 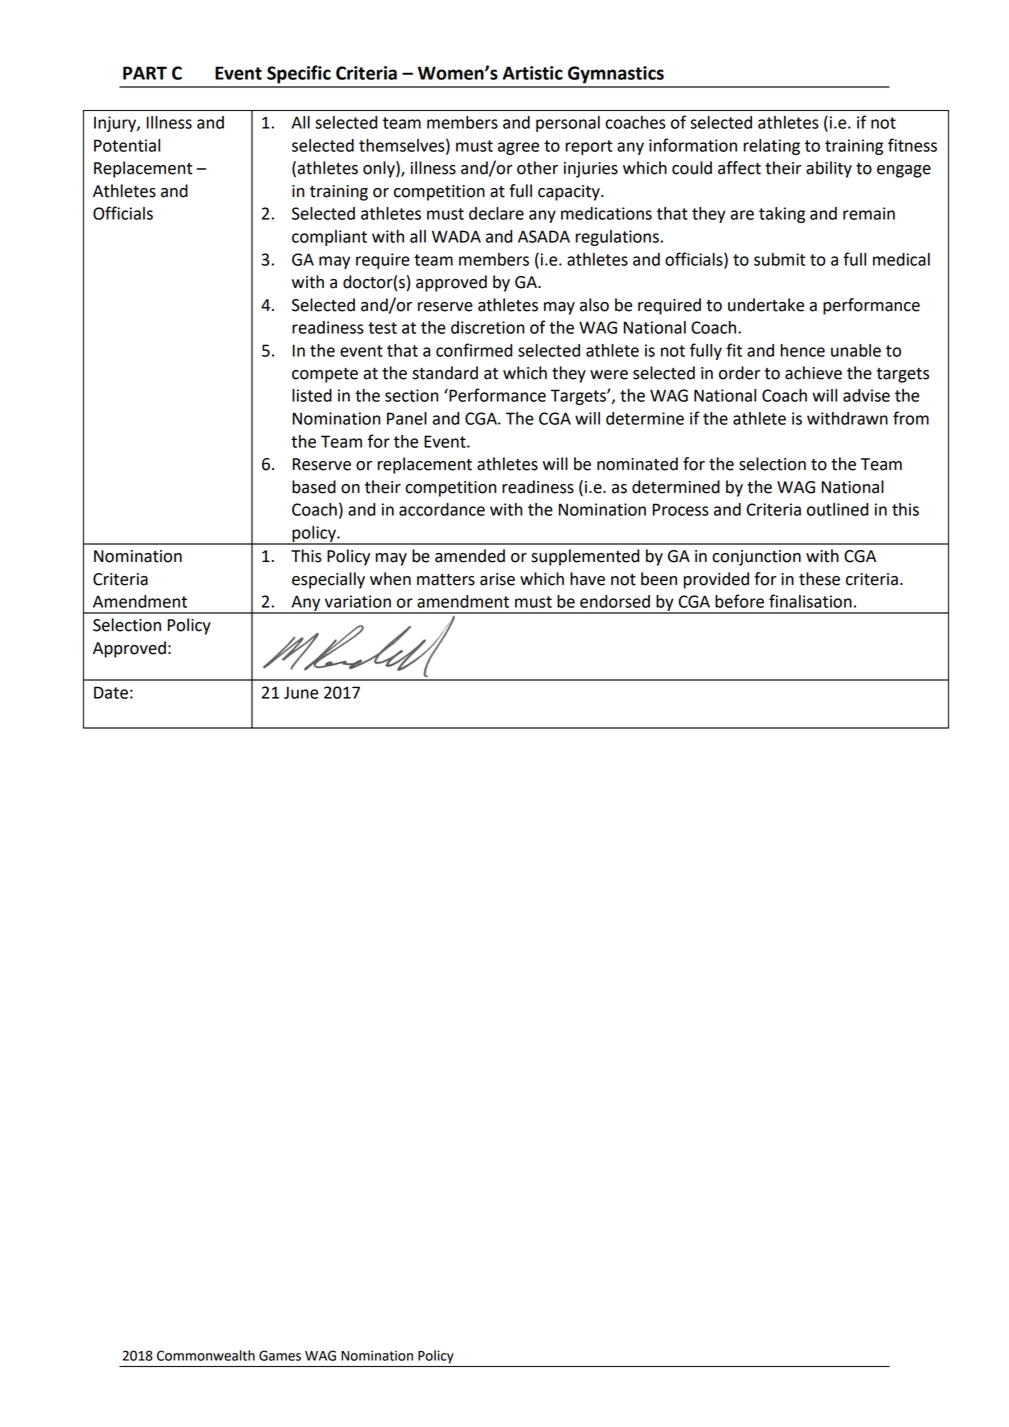 What do you see at coordinates (206, 1355) in the screenshot?
I see `Commonwealth` at bounding box center [206, 1355].
